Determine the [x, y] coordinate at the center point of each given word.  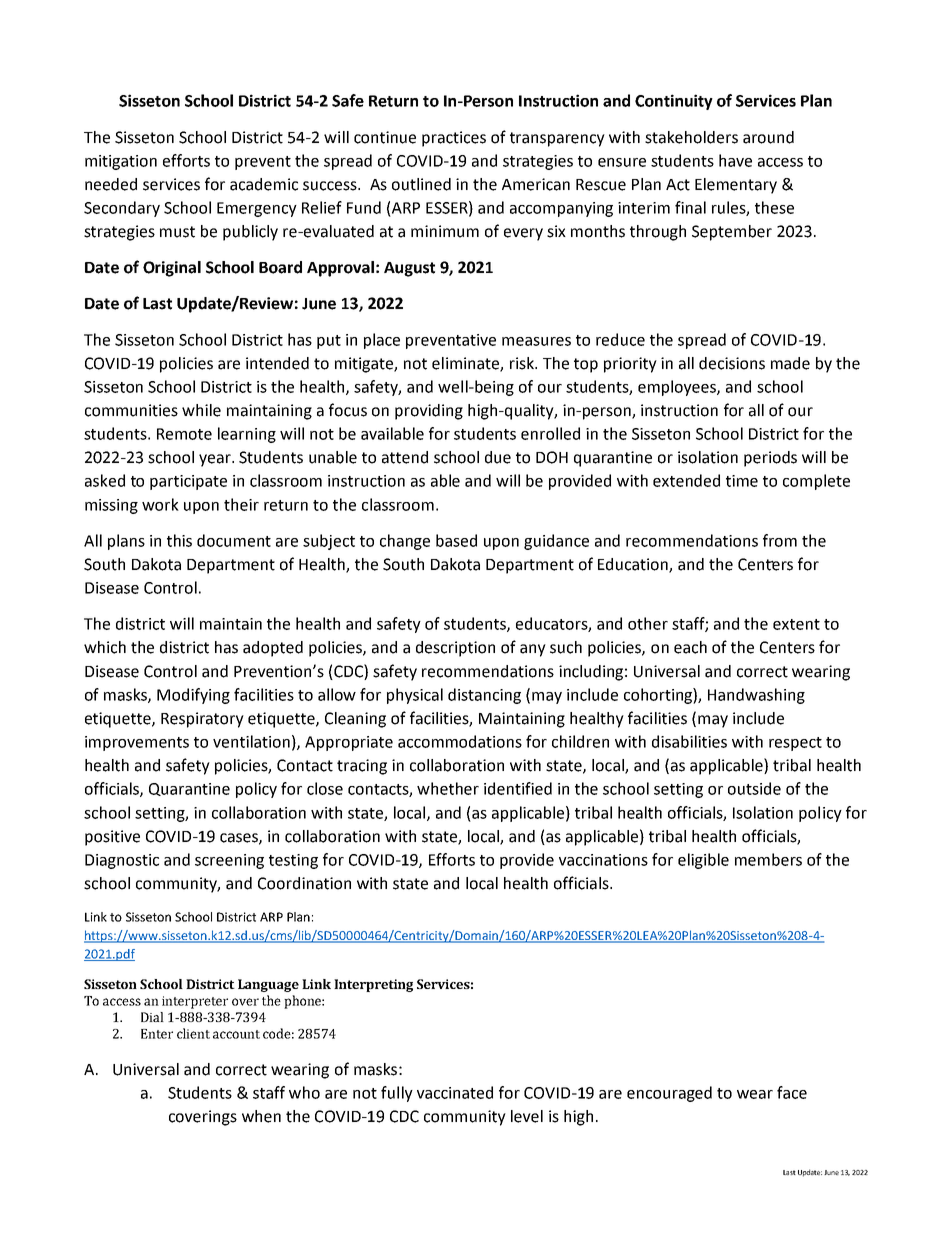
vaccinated [455, 1092]
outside [754, 788]
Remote [184, 434]
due [498, 457]
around [768, 137]
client [193, 1033]
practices [454, 139]
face [792, 1092]
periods [770, 459]
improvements [137, 743]
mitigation [121, 162]
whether [448, 788]
